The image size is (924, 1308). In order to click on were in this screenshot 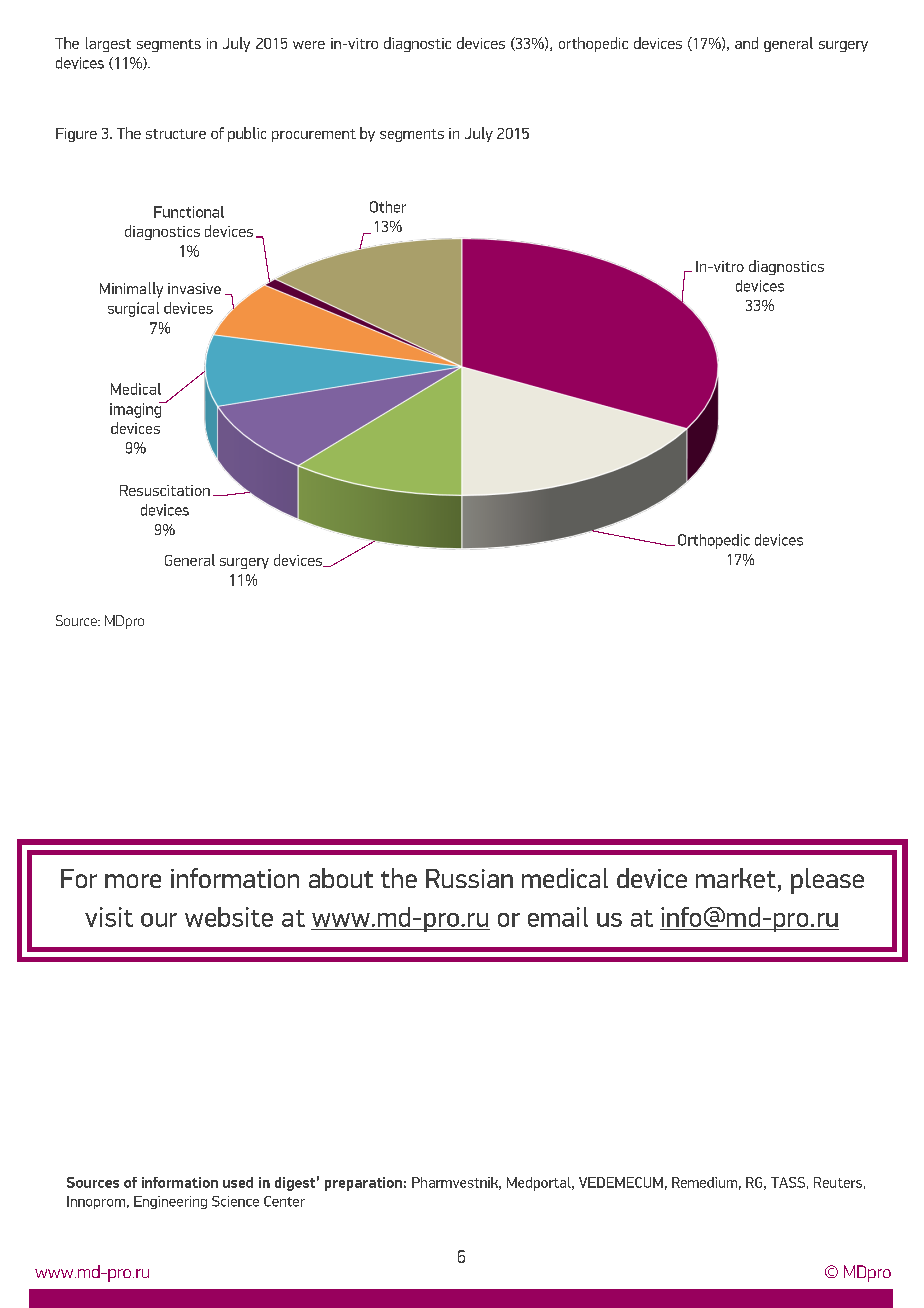, I will do `click(309, 45)`.
